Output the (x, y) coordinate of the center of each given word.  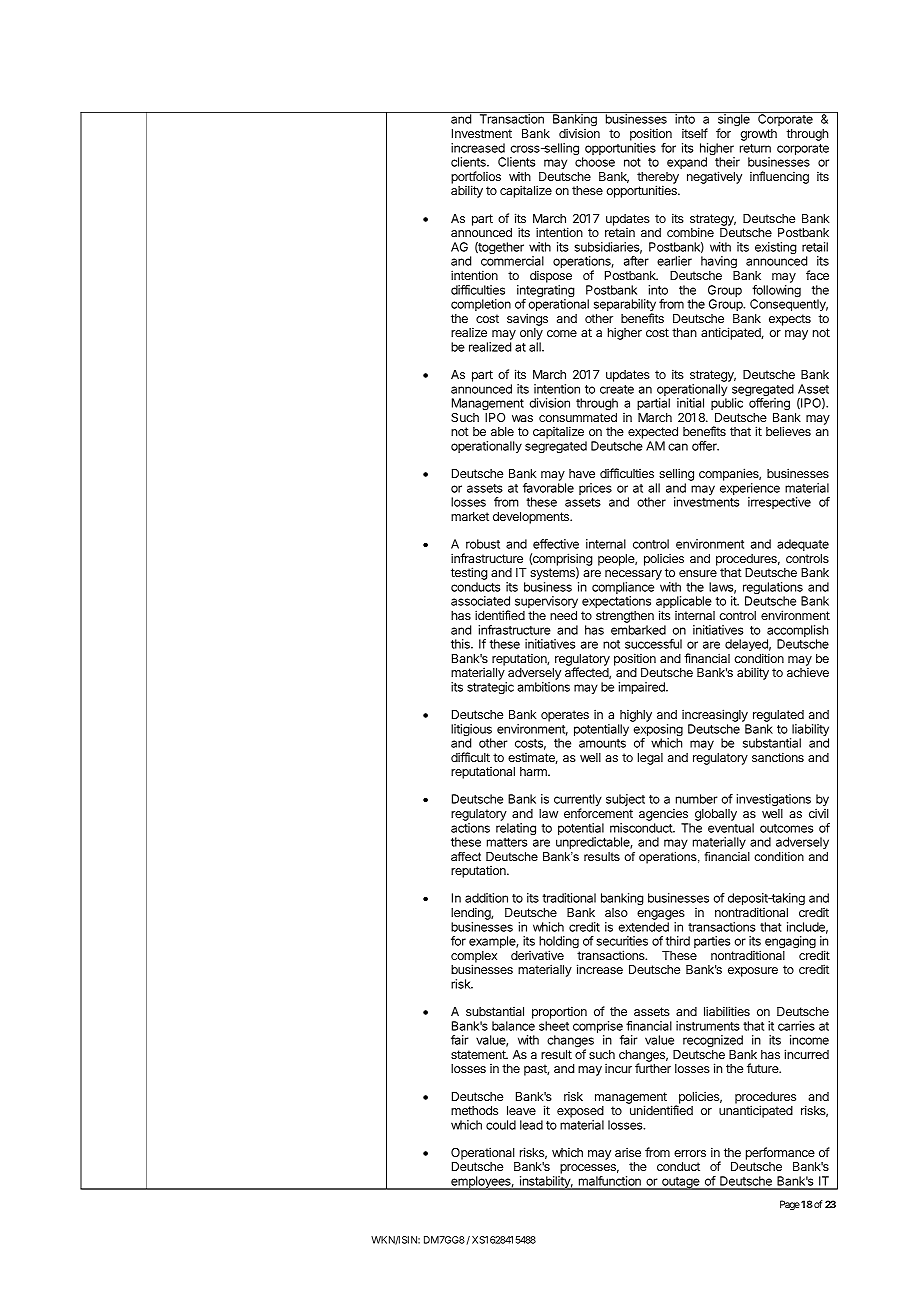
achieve (808, 672)
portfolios (476, 178)
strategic (490, 688)
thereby (658, 179)
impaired (643, 688)
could (501, 1125)
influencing (779, 177)
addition (486, 898)
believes (788, 431)
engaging (790, 942)
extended (644, 927)
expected (653, 434)
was (522, 418)
